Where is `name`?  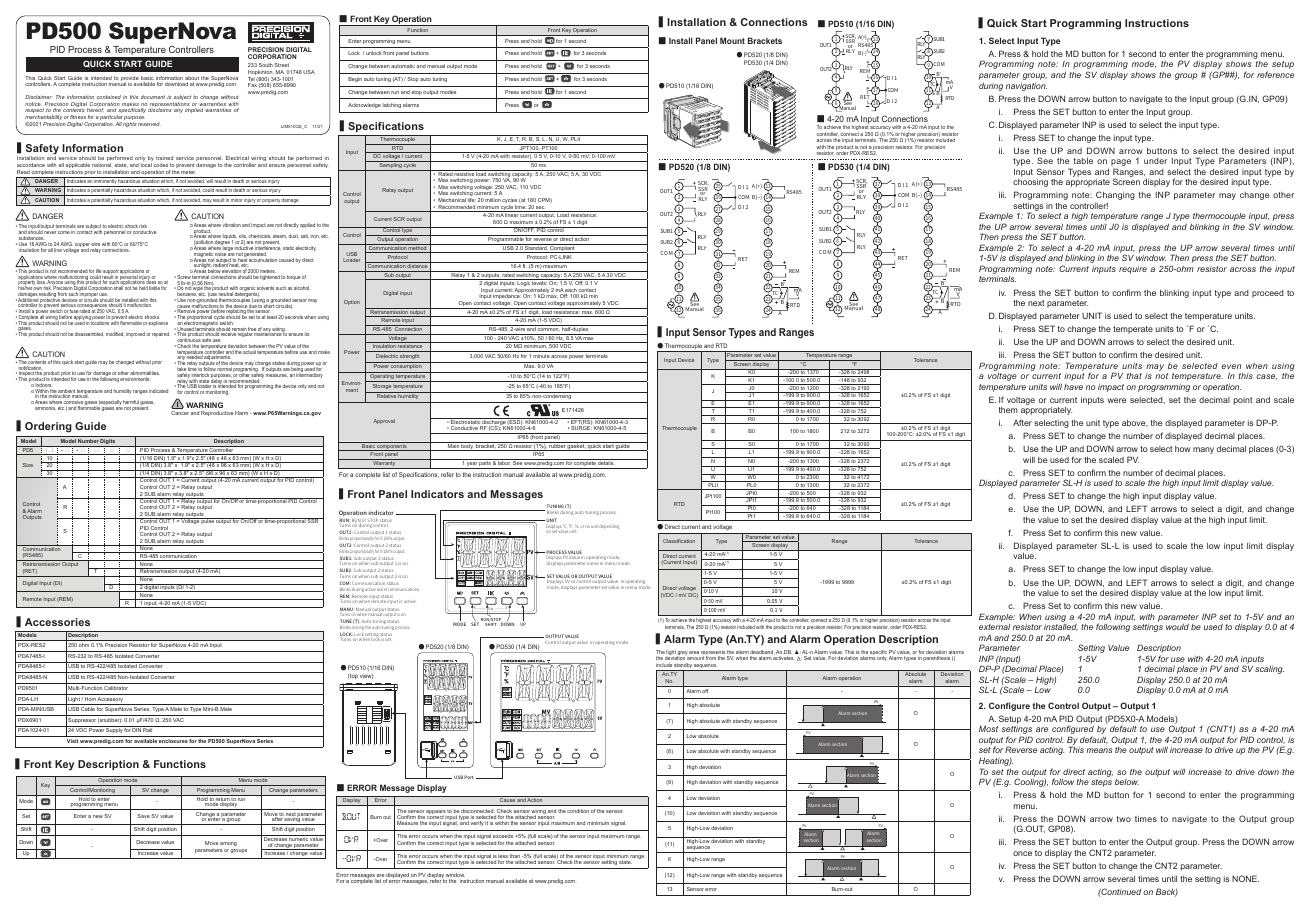 name is located at coordinates (593, 563).
